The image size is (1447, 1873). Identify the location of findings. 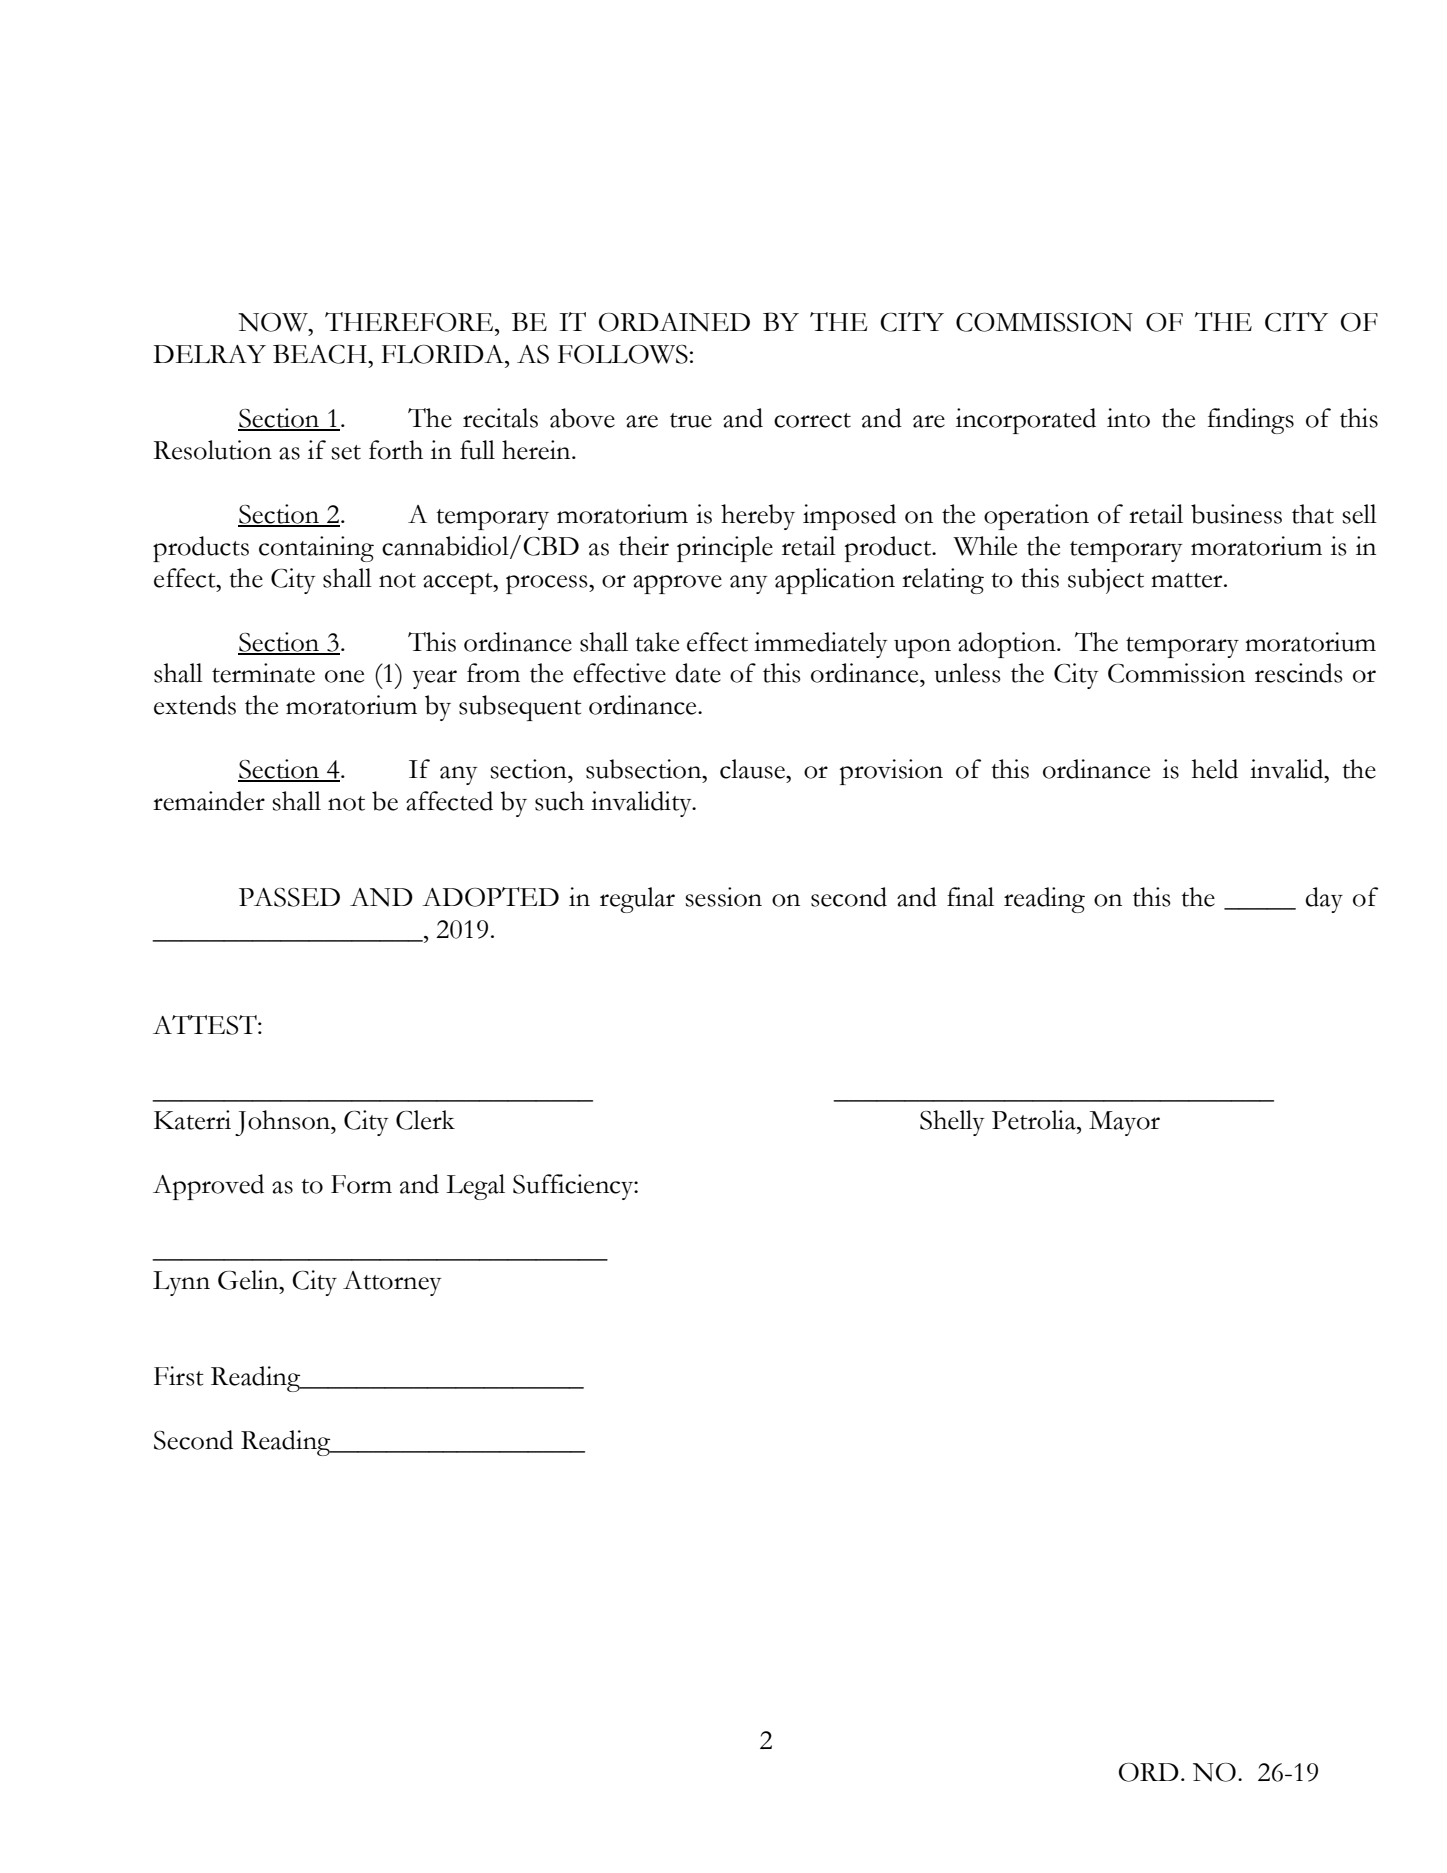
(1251, 421).
